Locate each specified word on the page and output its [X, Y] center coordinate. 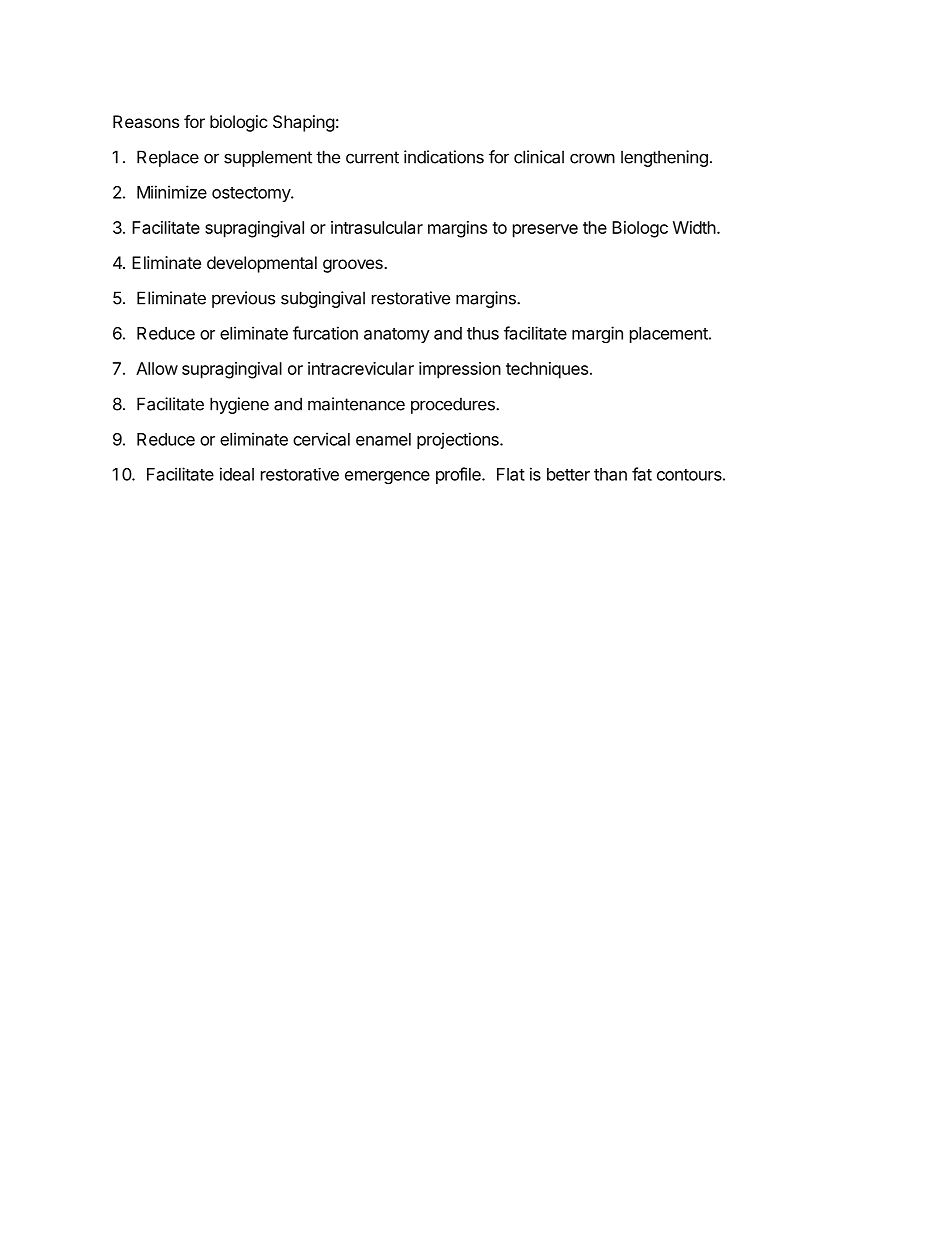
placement [670, 335]
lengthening [664, 158]
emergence [387, 477]
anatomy [397, 335]
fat [642, 474]
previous [243, 299]
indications [444, 157]
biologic [239, 123]
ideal [237, 474]
